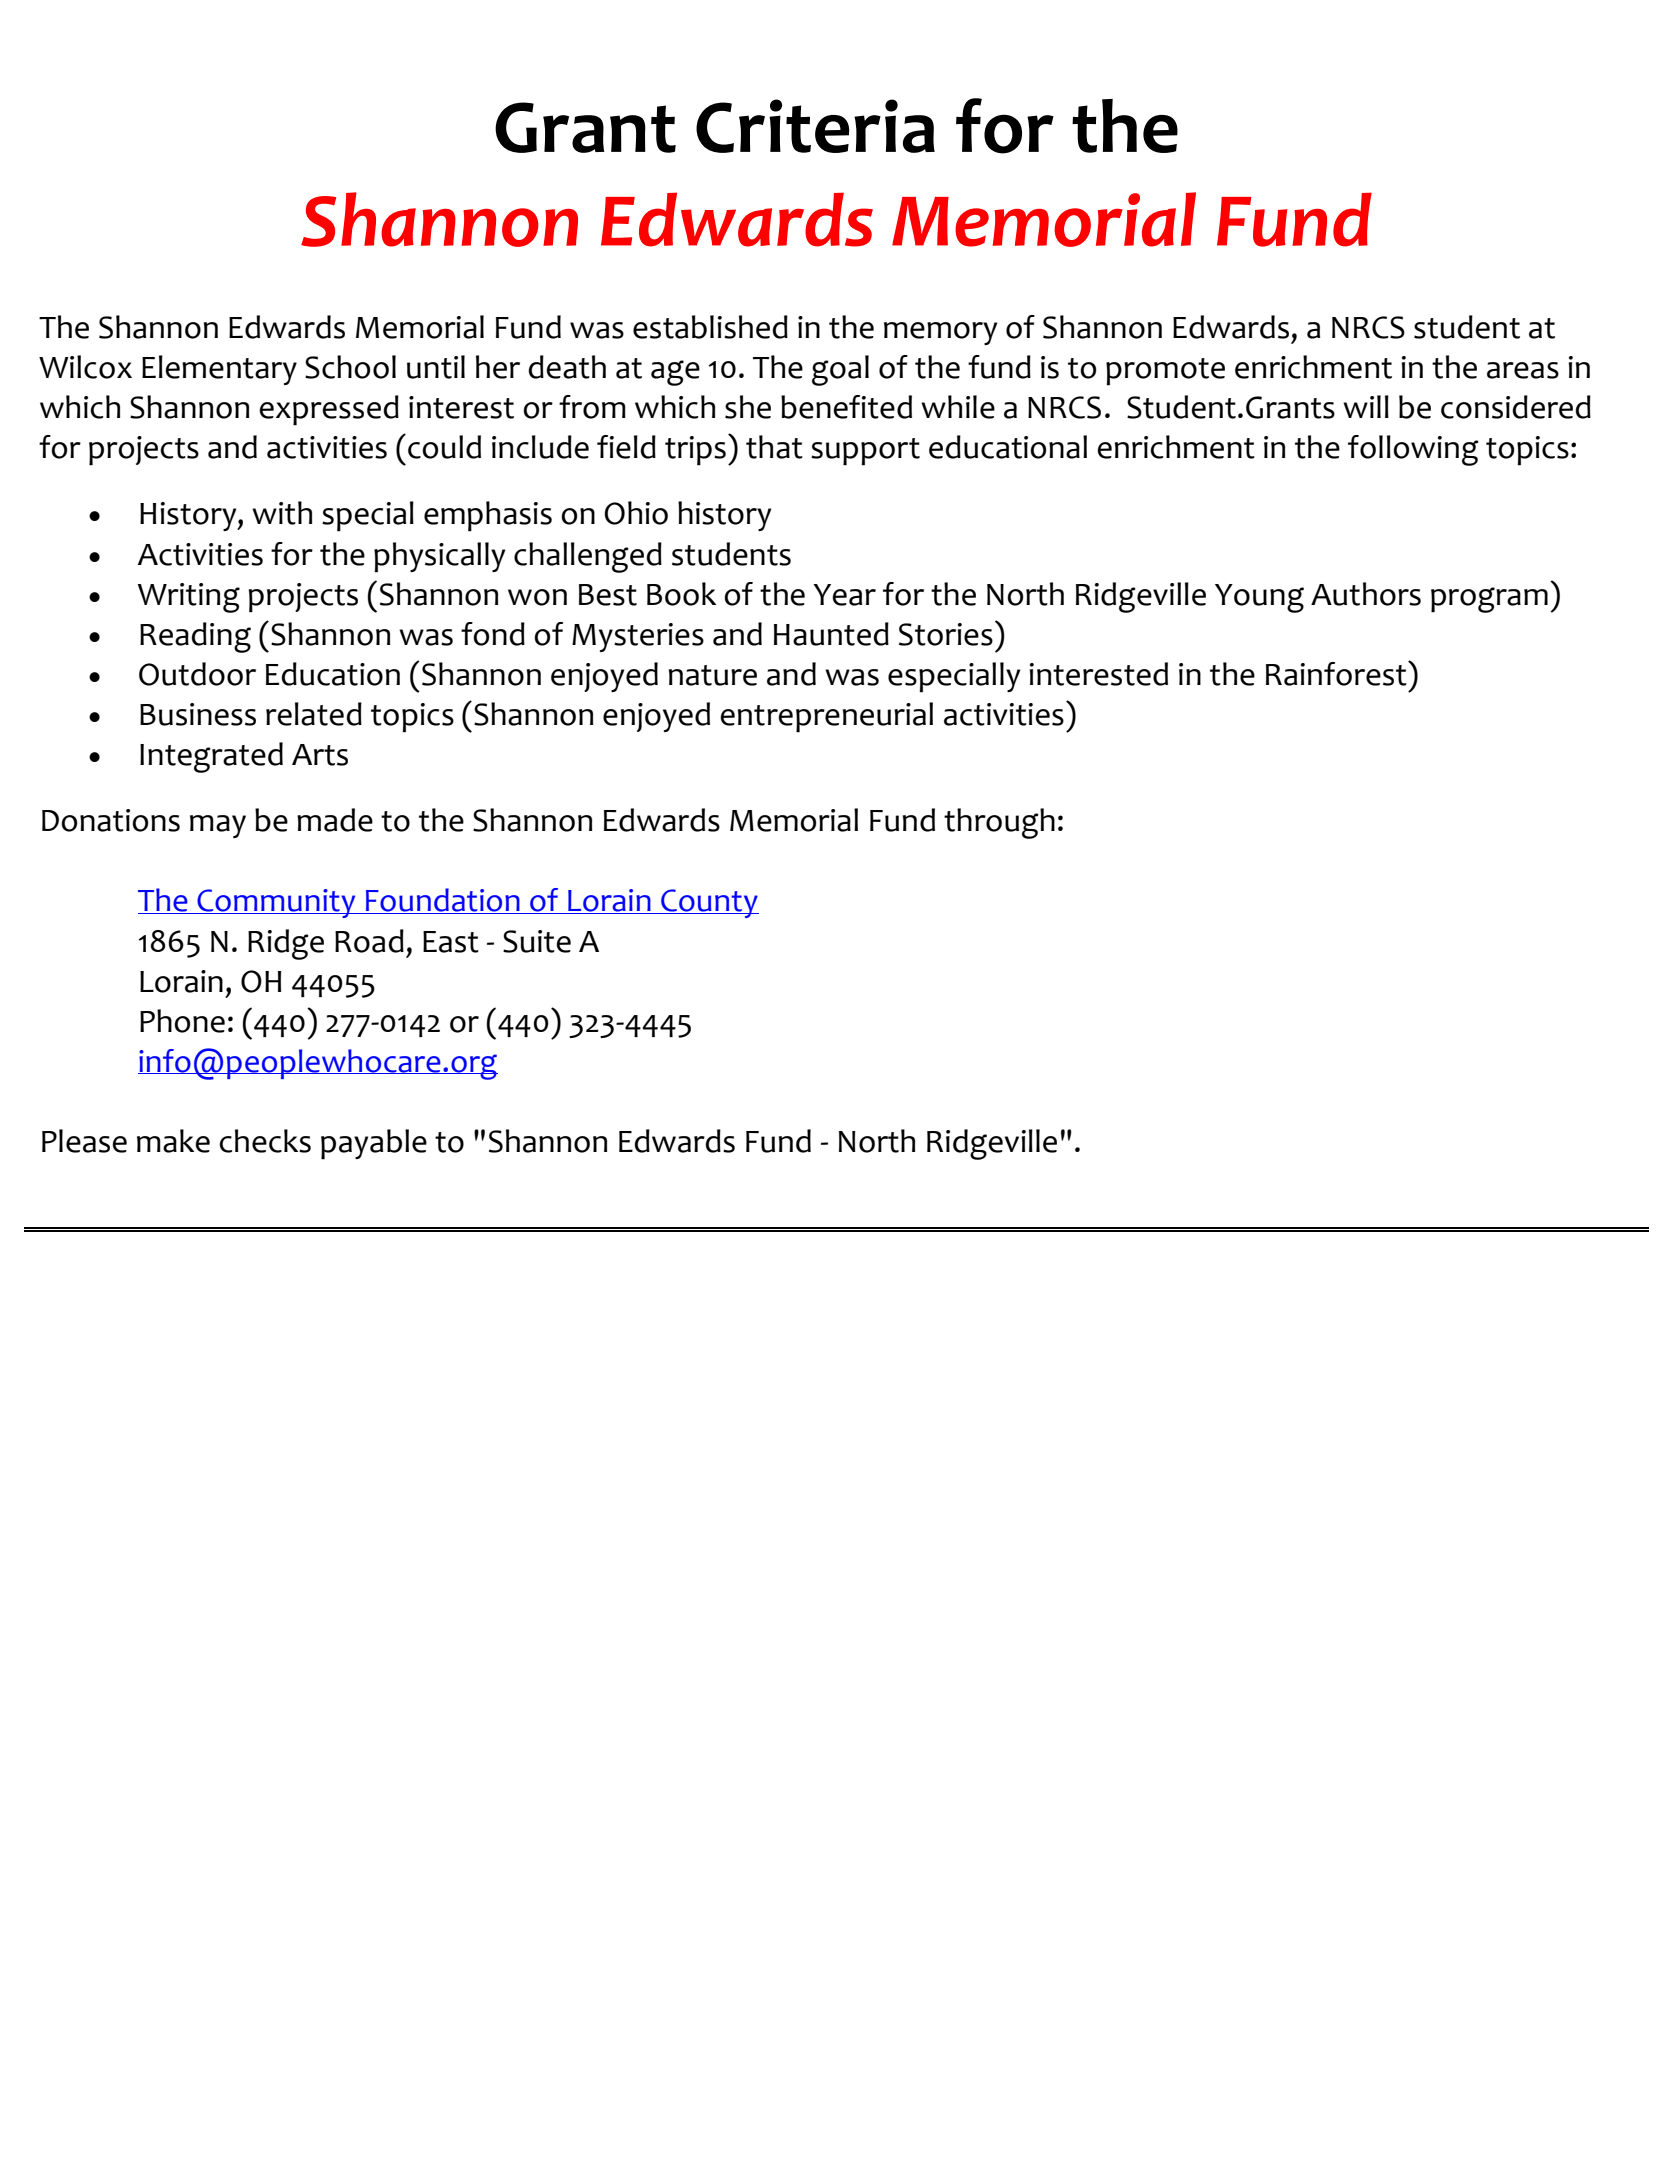  I want to click on following, so click(1413, 450).
